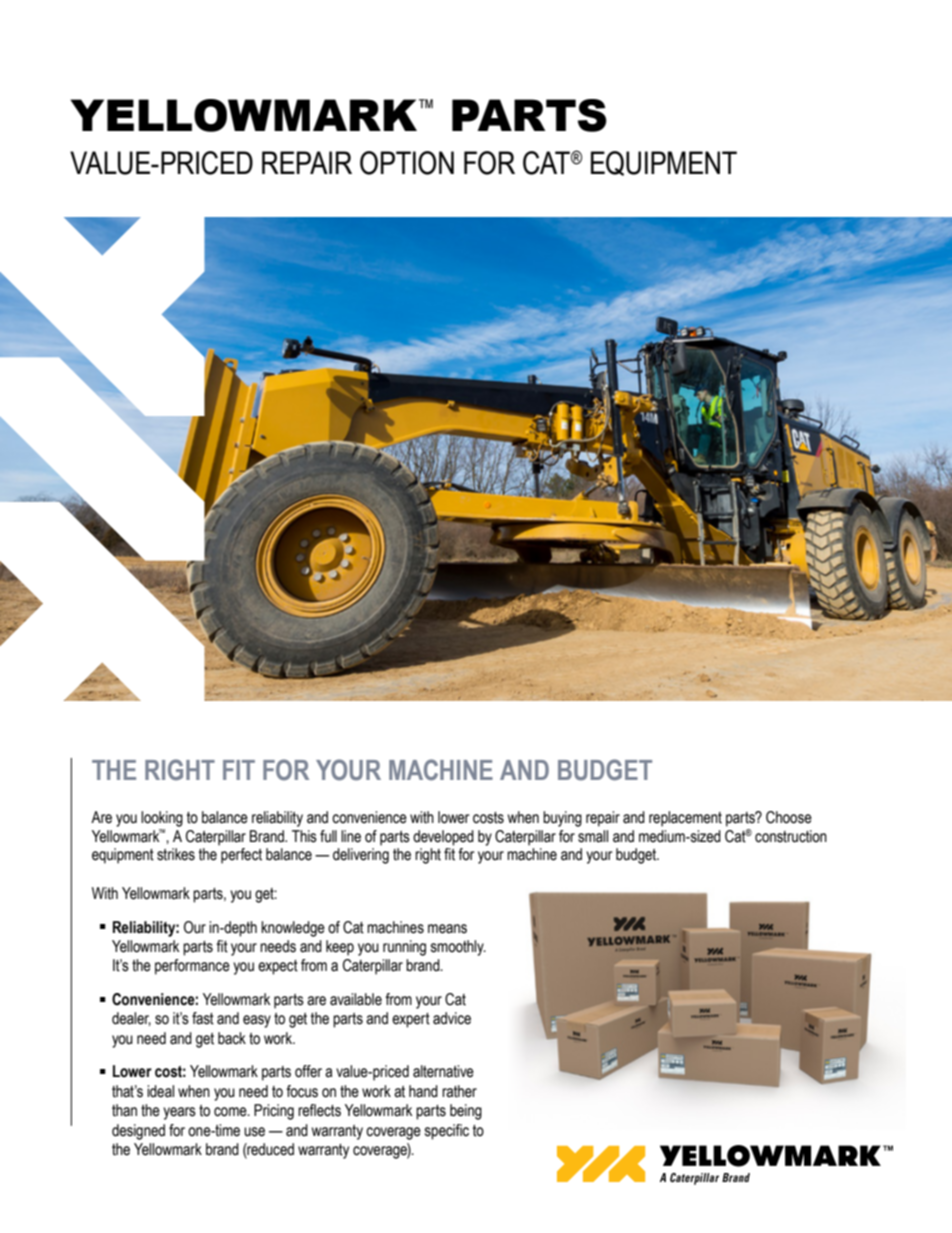  I want to click on OPTION, so click(407, 163).
